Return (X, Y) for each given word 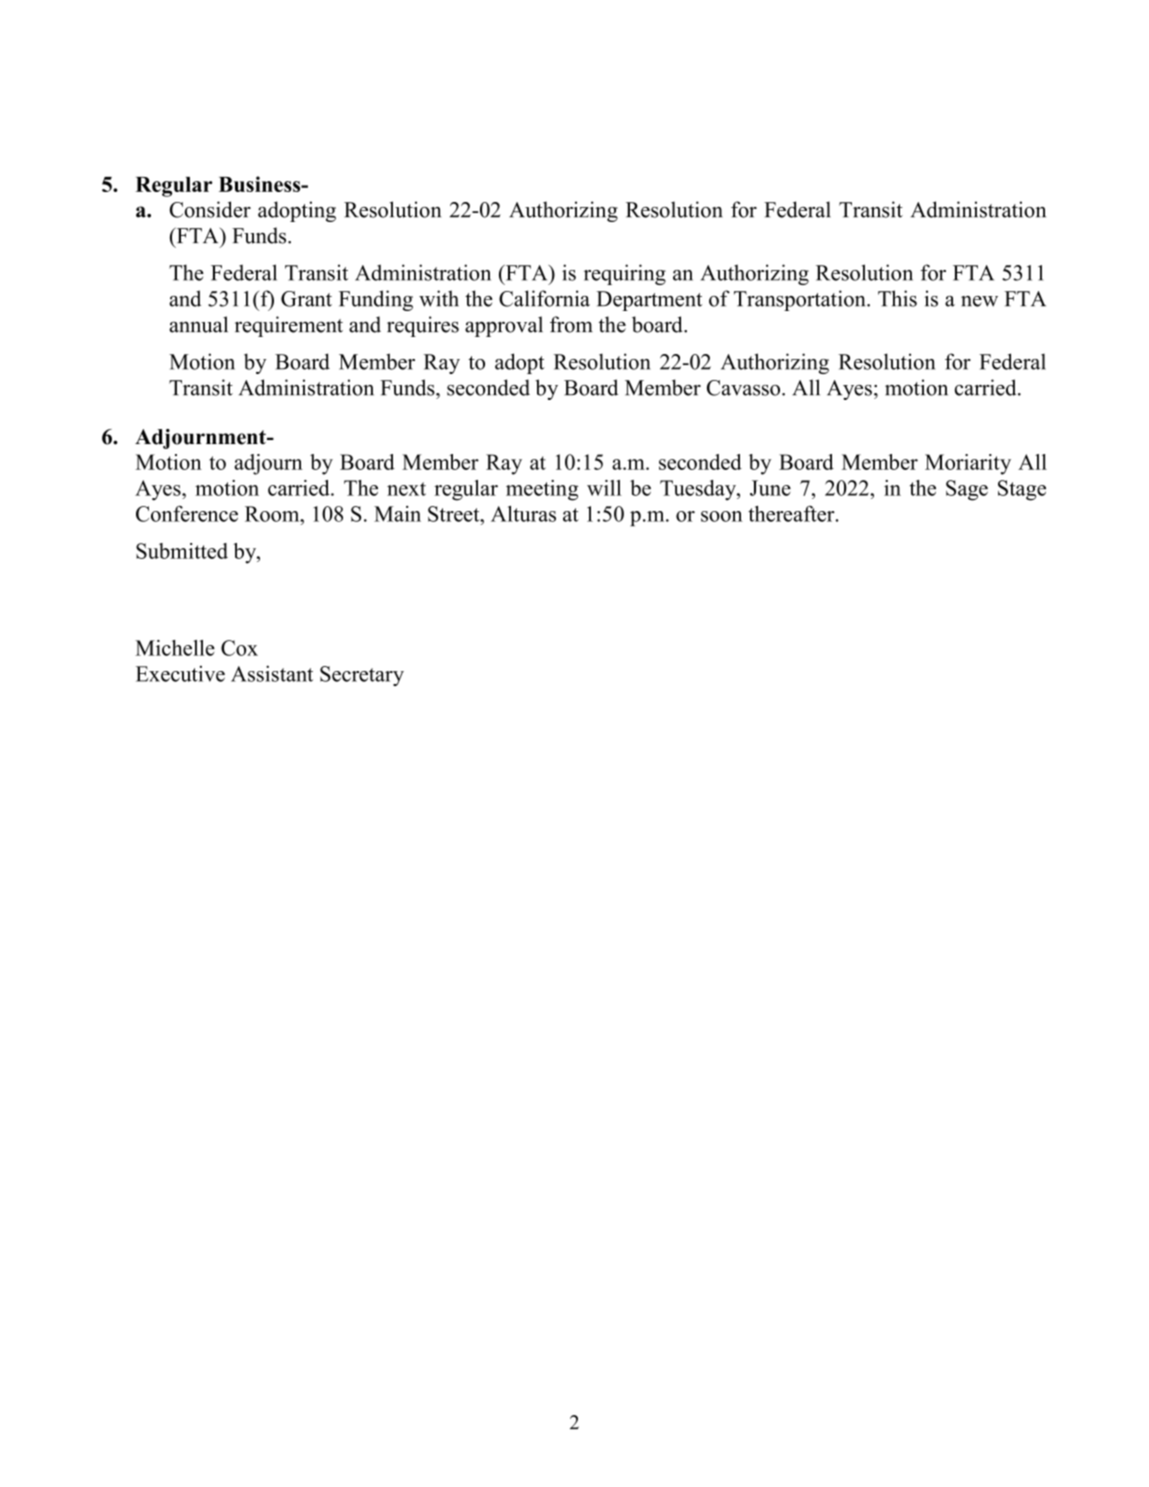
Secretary (362, 676)
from (571, 324)
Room (273, 514)
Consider (210, 209)
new (979, 301)
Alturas (523, 514)
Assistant (272, 673)
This (897, 298)
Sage (967, 490)
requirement (289, 326)
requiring (625, 274)
